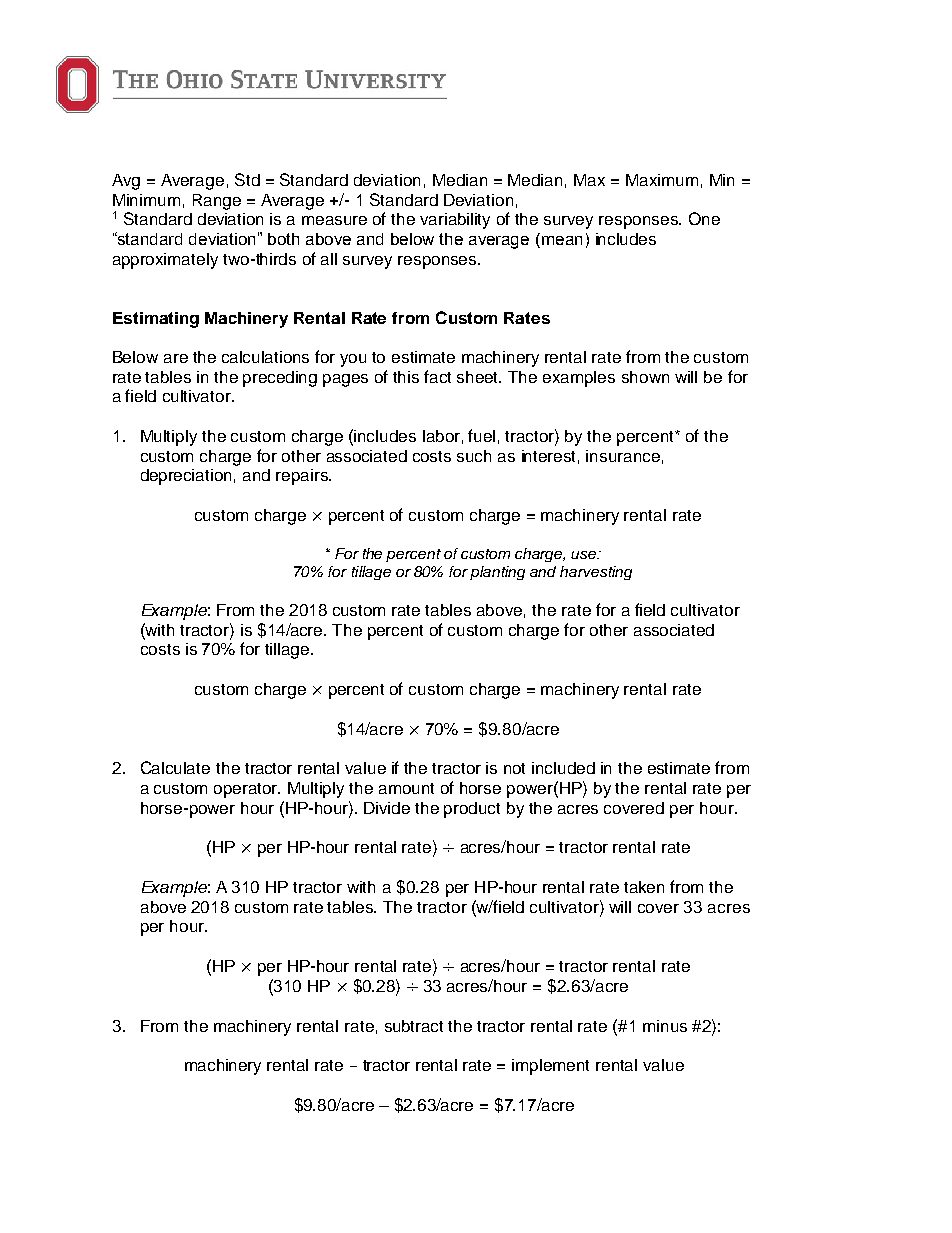 The height and width of the page is (1233, 952). Describe the element at coordinates (176, 358) in the page. I see `are` at that location.
